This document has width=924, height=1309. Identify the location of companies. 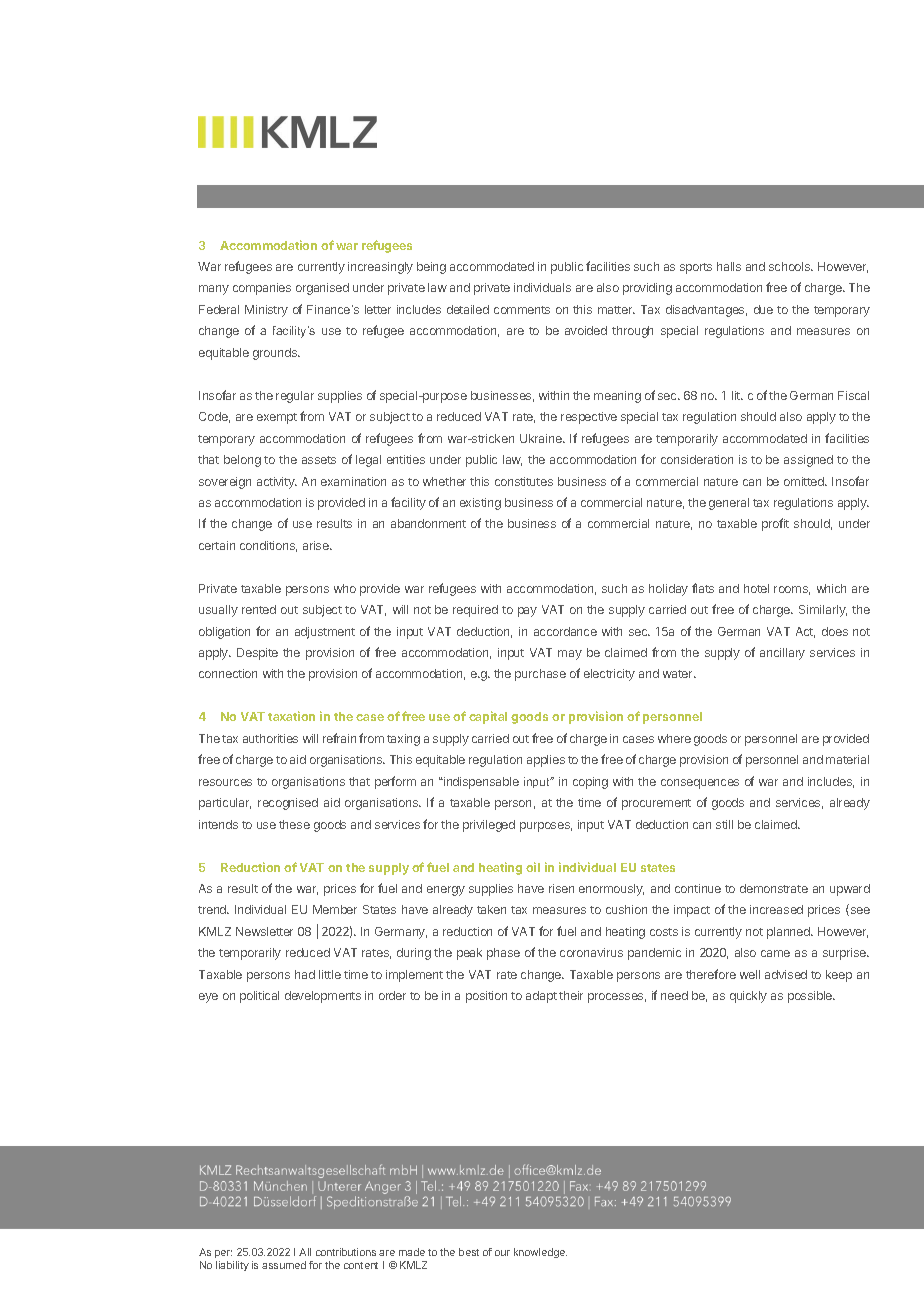
(262, 289).
